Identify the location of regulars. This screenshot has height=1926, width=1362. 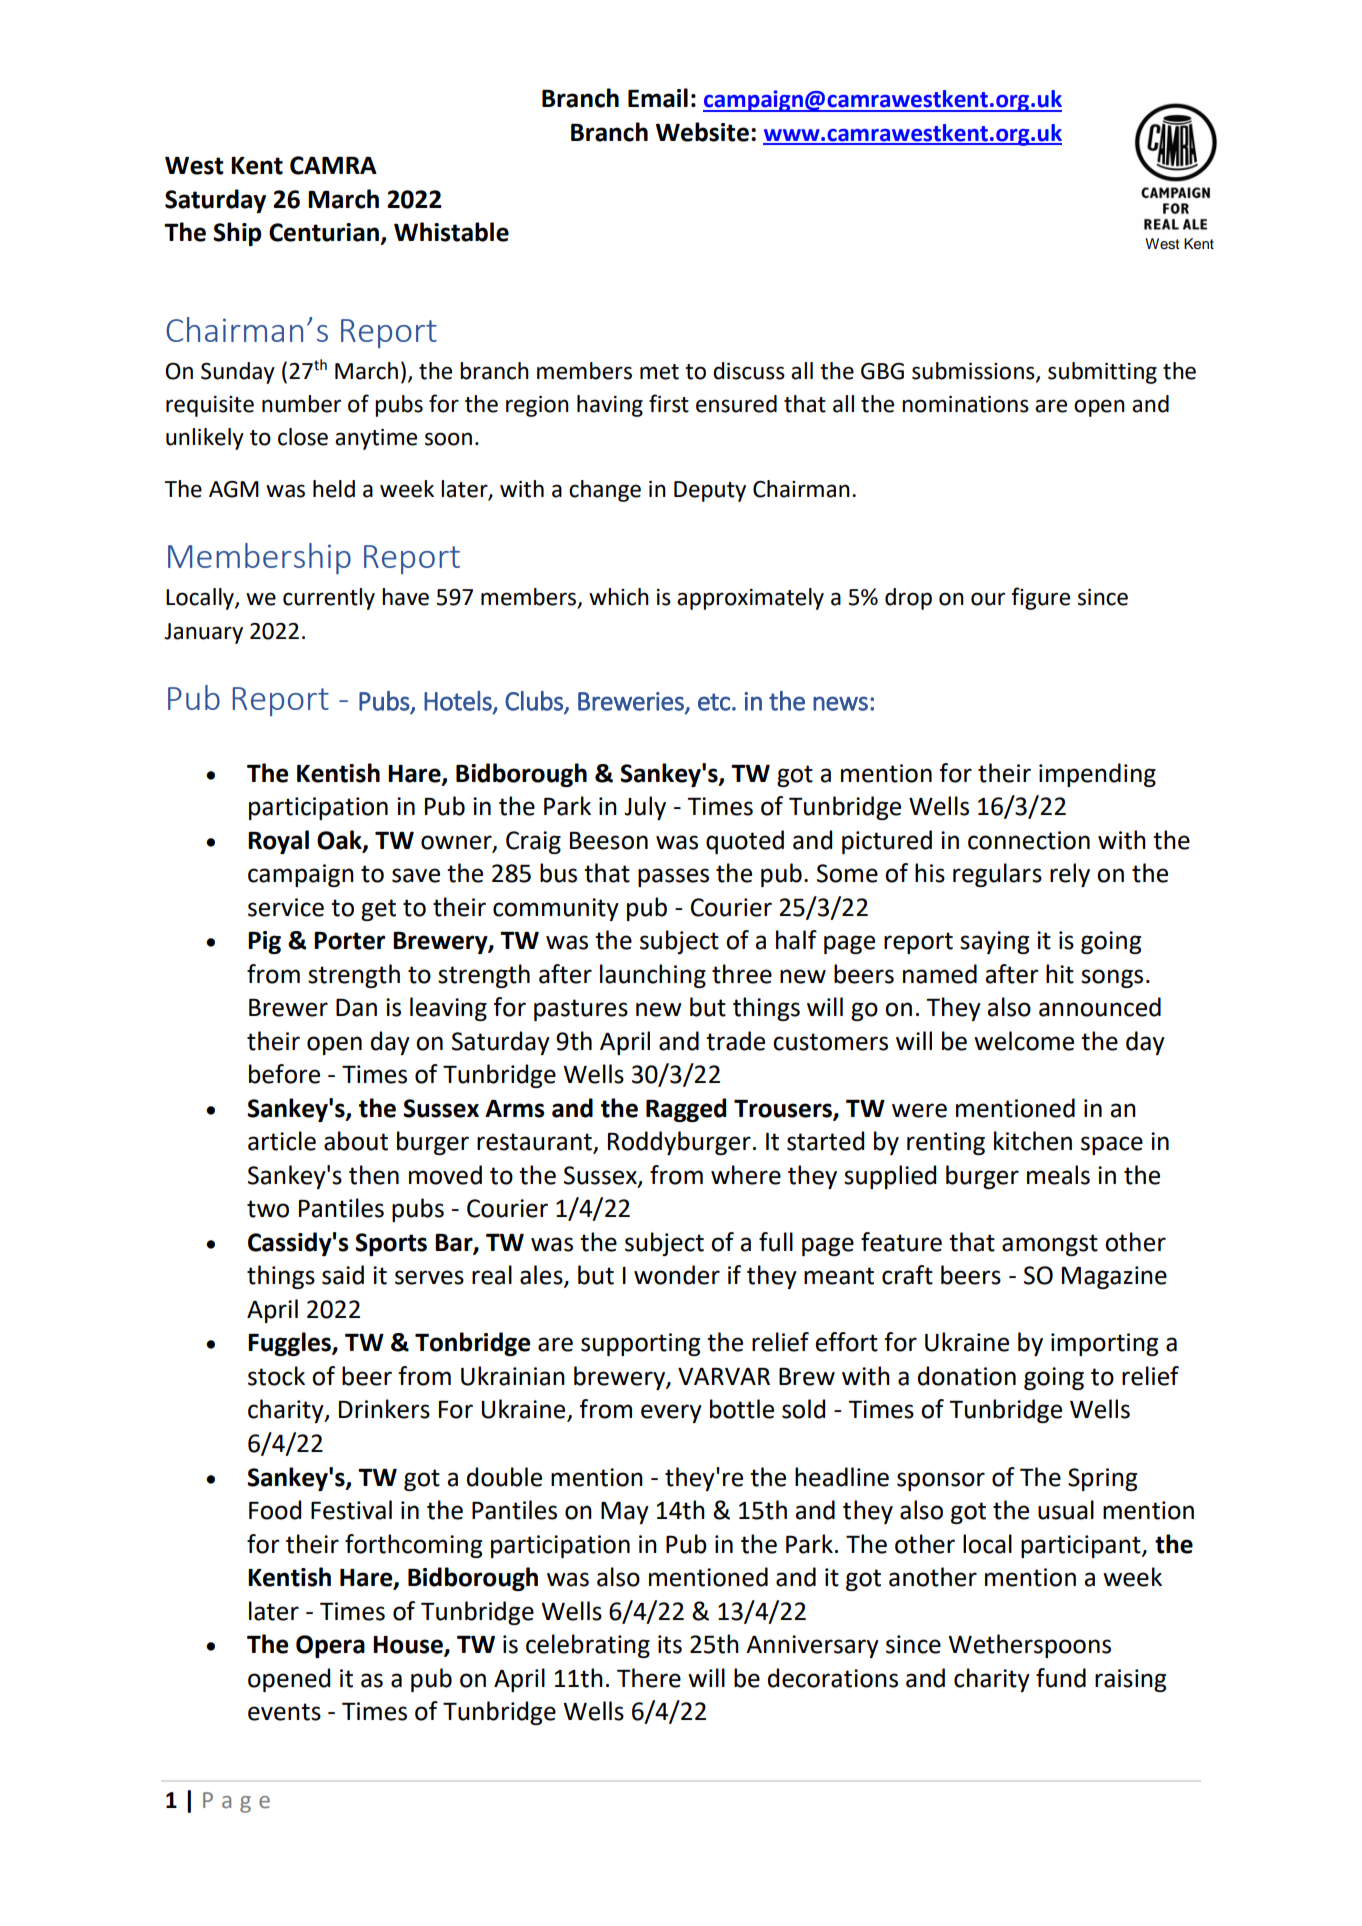
(997, 875).
